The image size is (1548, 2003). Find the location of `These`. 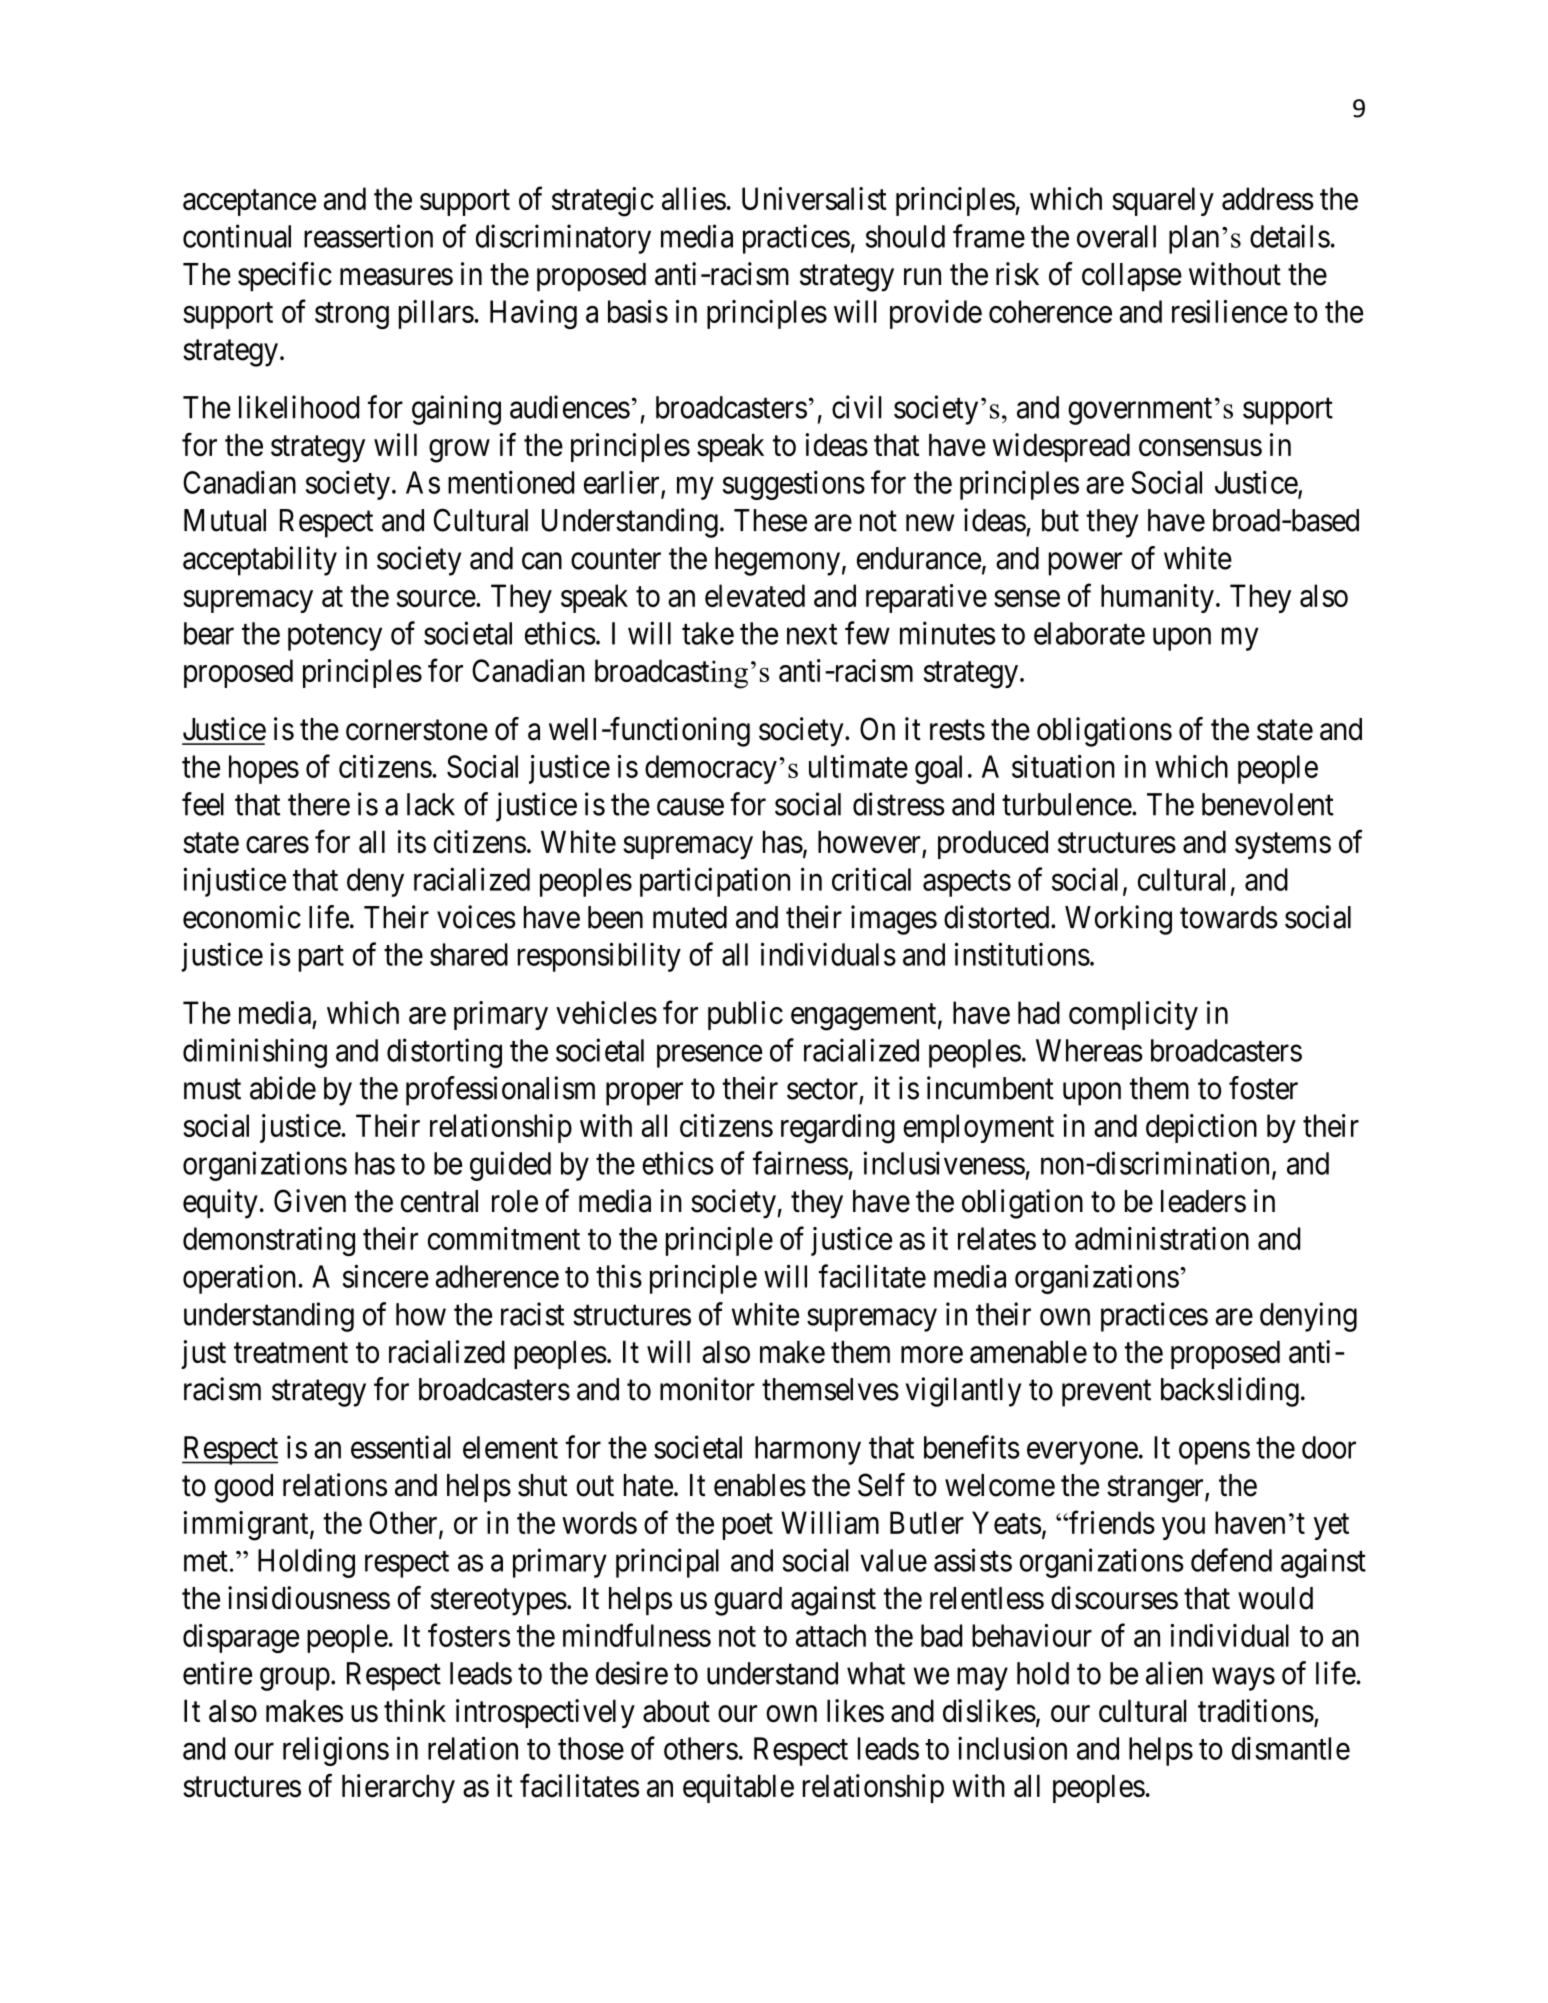

These is located at coordinates (770, 520).
